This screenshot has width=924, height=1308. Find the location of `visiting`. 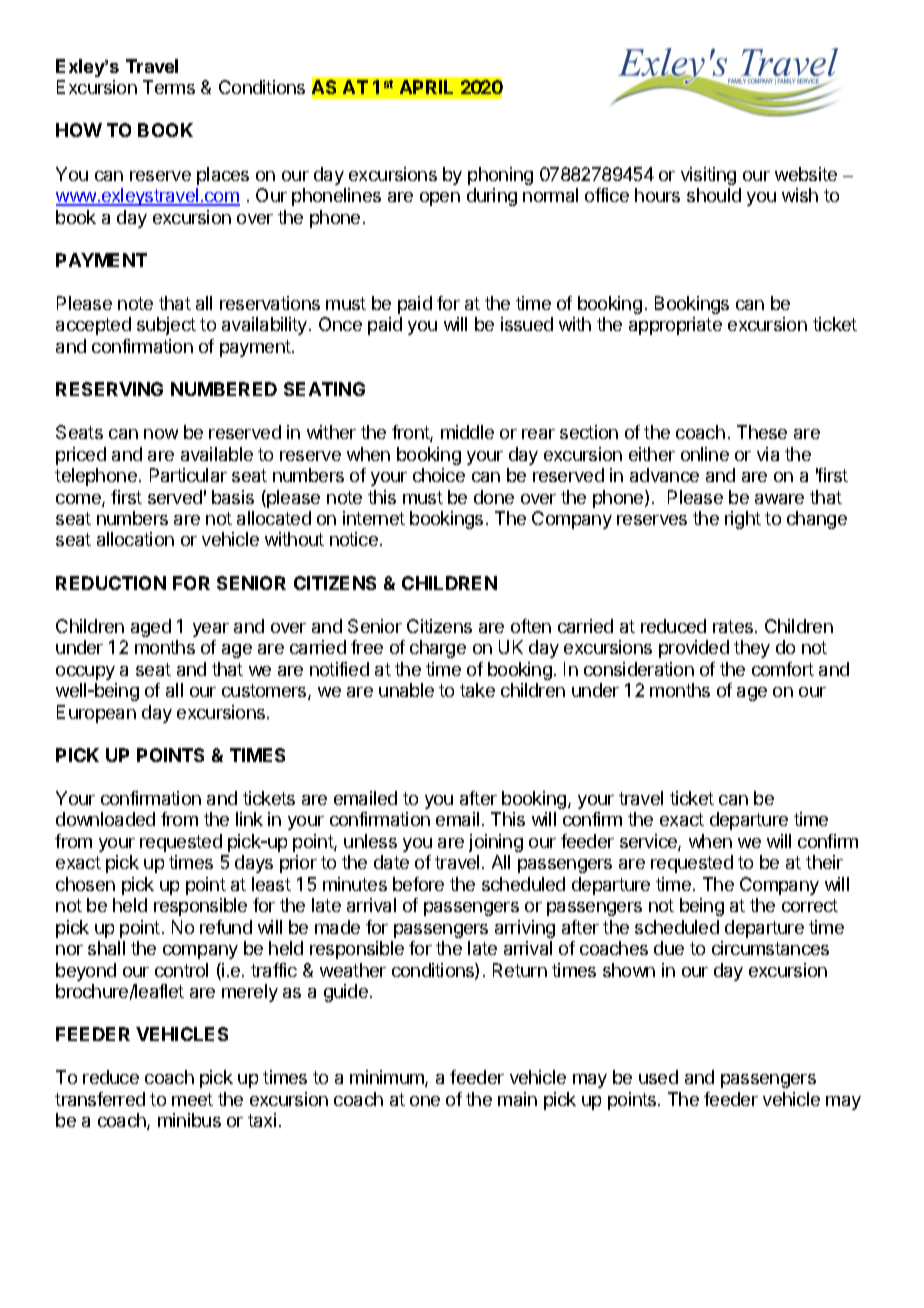

visiting is located at coordinates (708, 176).
